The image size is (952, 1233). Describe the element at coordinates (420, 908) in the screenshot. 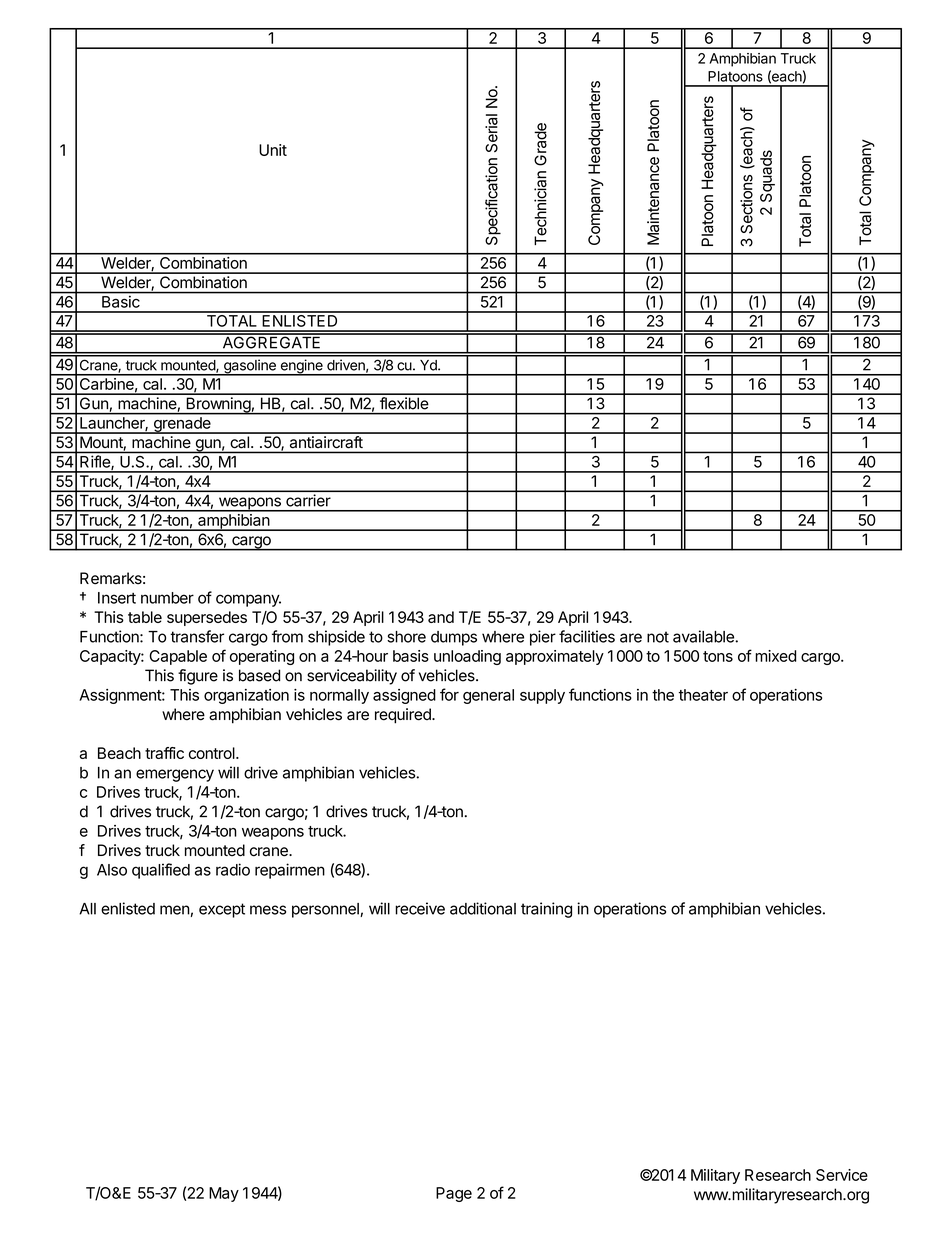

I see `receive` at that location.
